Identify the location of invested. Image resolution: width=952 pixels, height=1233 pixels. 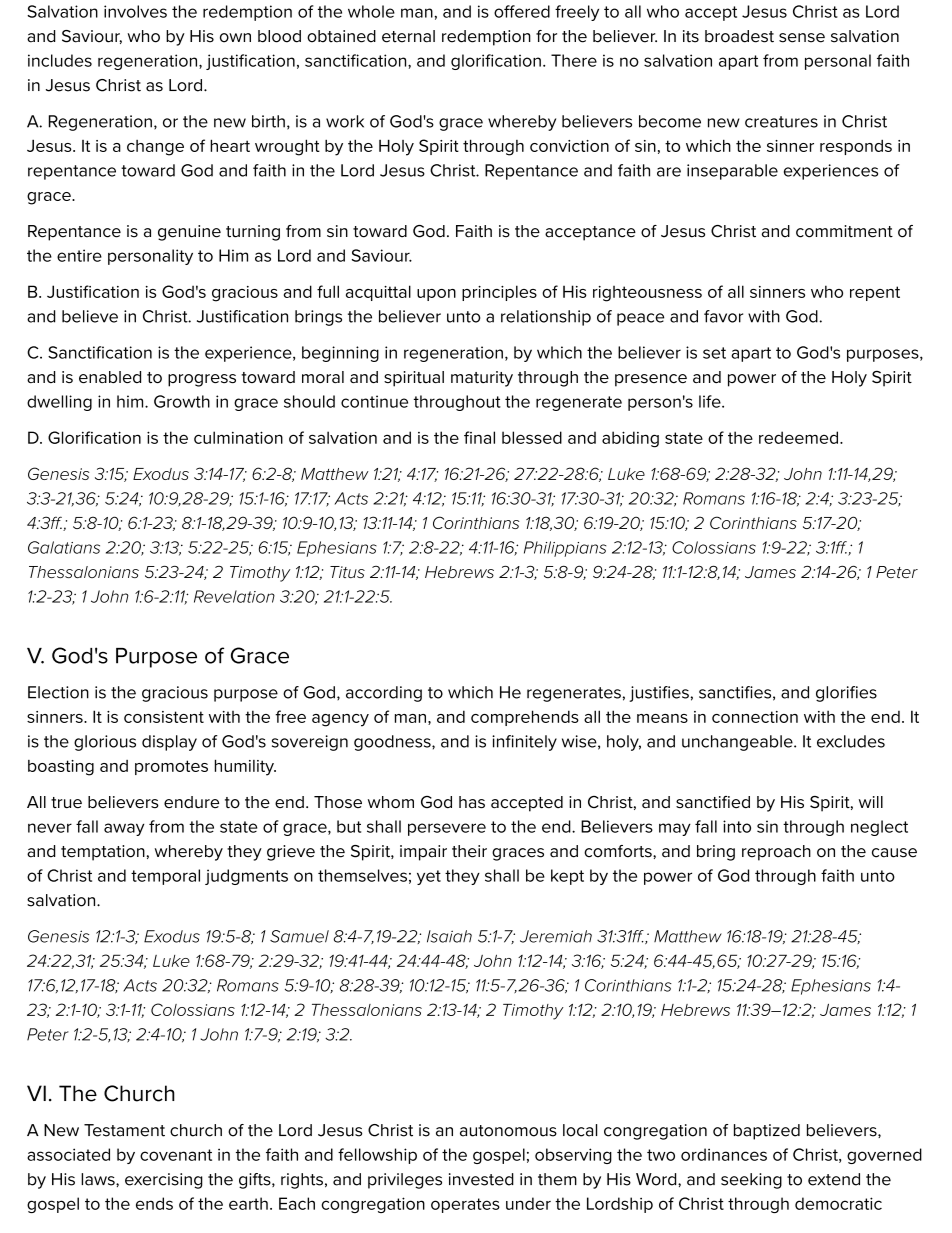
(481, 1179).
